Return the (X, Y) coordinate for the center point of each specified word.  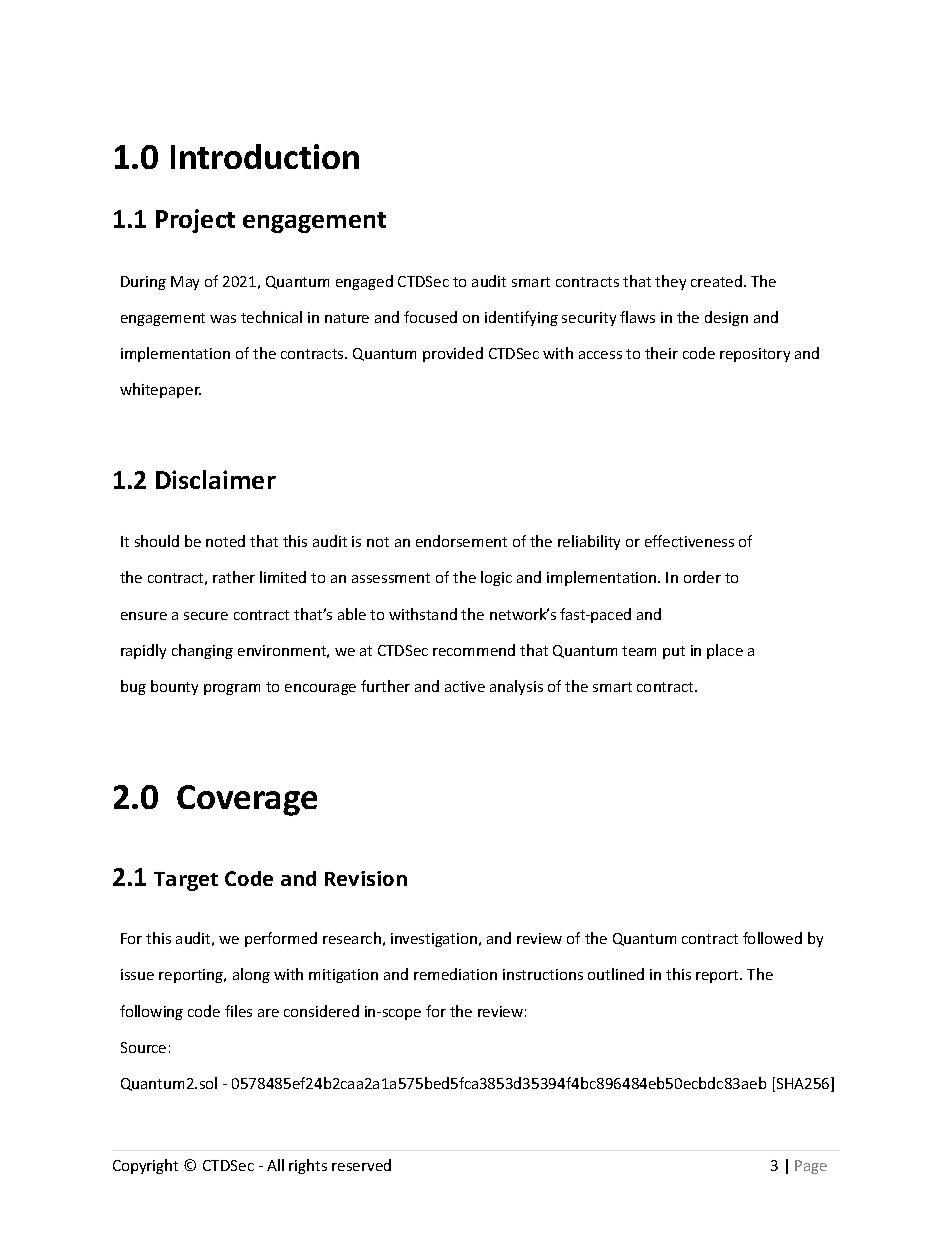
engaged (364, 282)
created (716, 281)
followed (772, 938)
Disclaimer (216, 479)
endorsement (461, 541)
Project (195, 221)
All (275, 1165)
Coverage (247, 800)
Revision (366, 878)
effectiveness (689, 541)
